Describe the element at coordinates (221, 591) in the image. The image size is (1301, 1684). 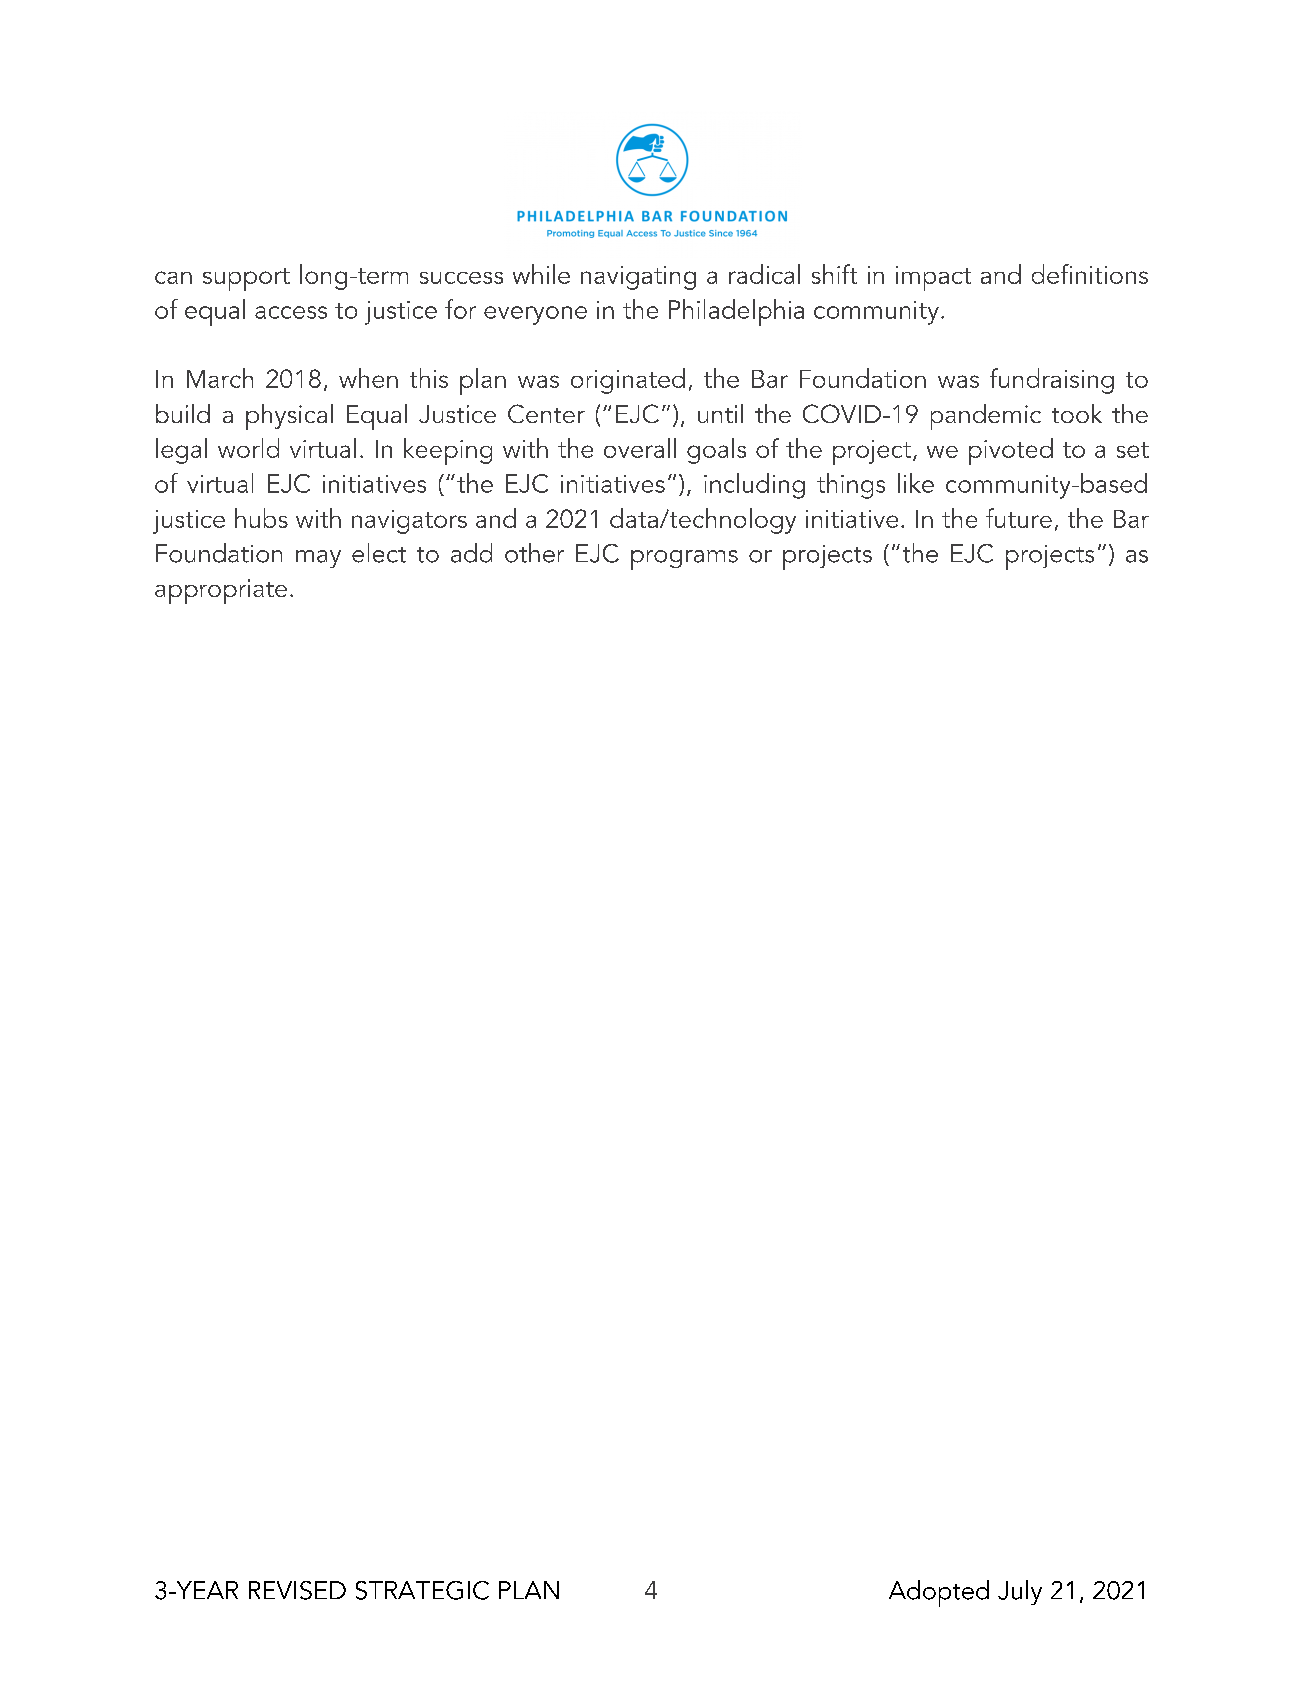
I see `appropriate` at that location.
